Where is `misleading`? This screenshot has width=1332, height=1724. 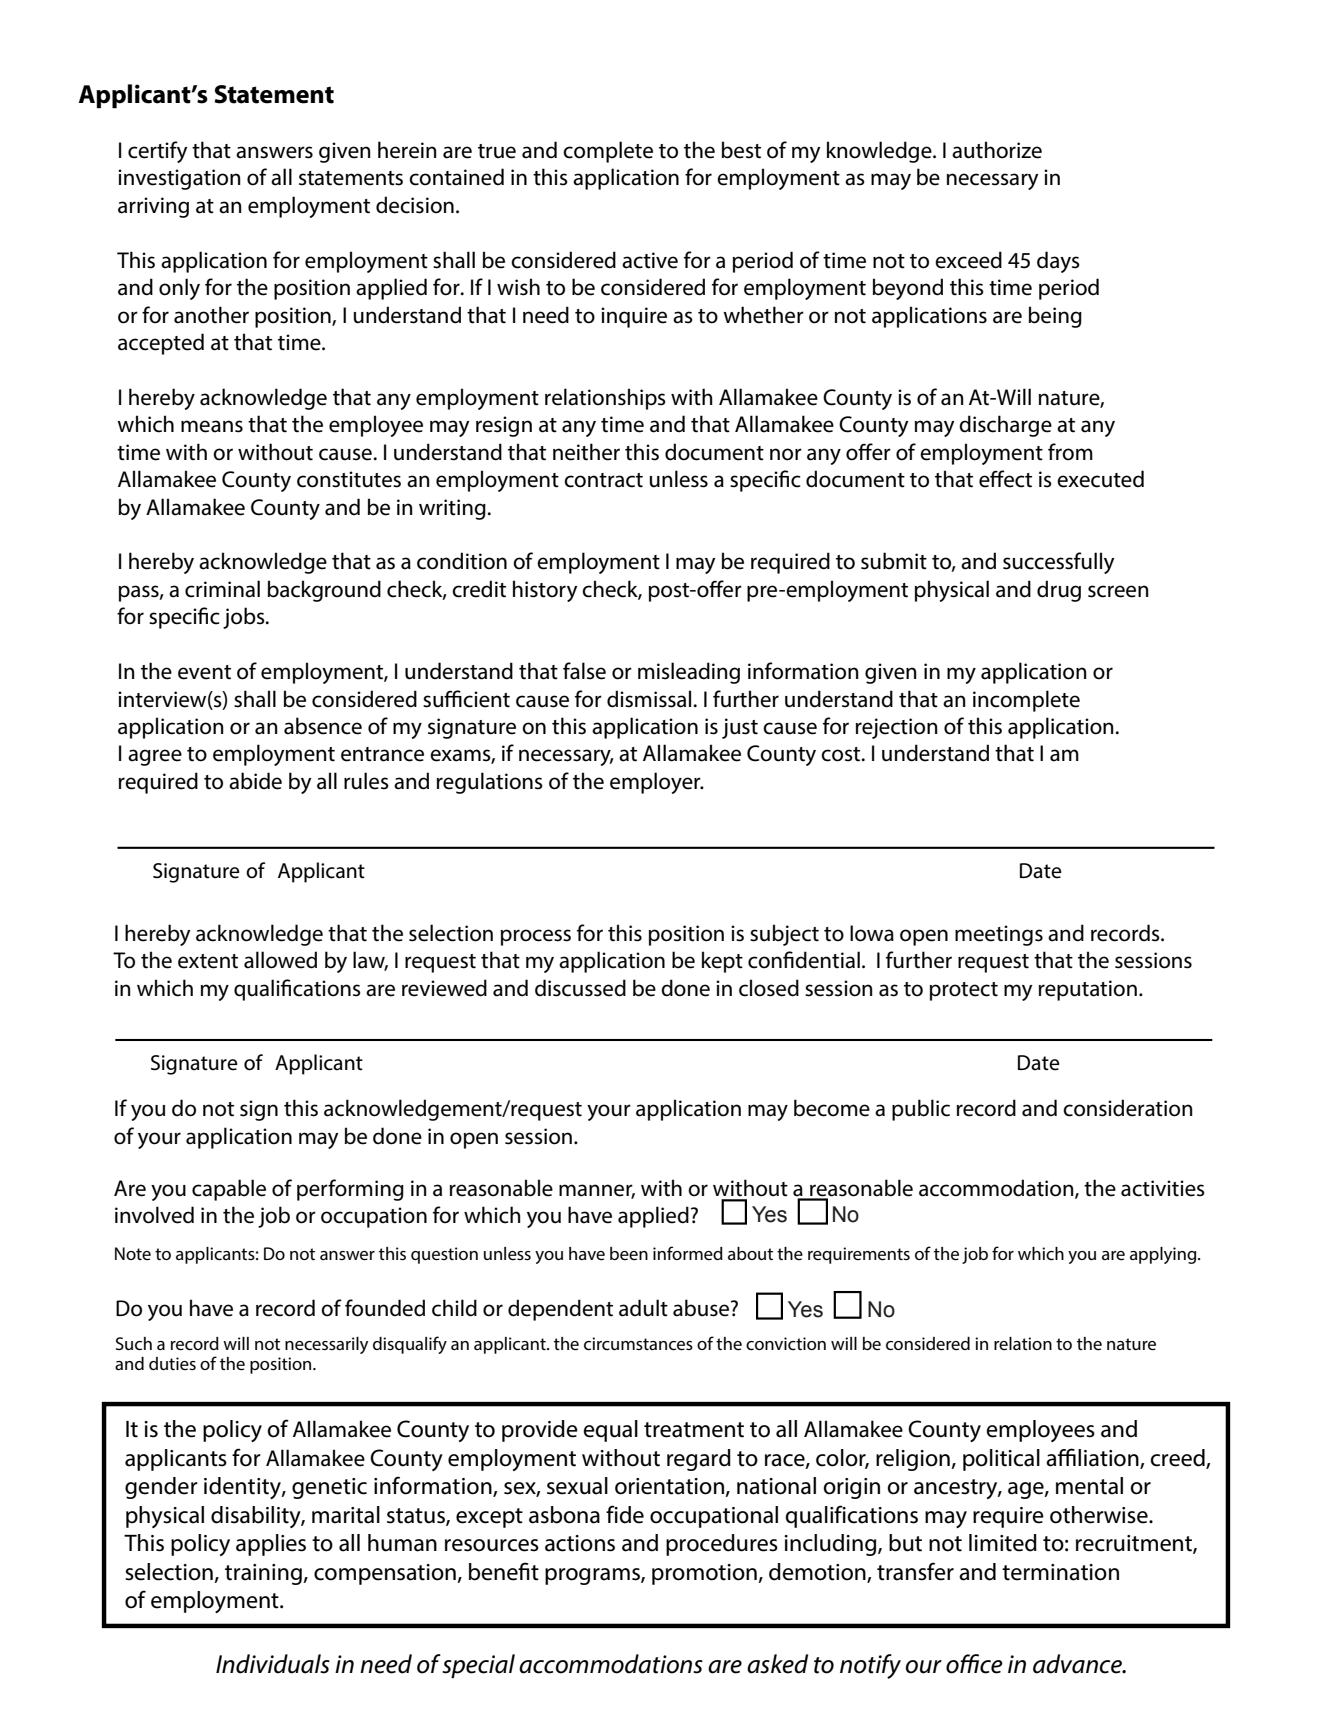
misleading is located at coordinates (689, 673).
